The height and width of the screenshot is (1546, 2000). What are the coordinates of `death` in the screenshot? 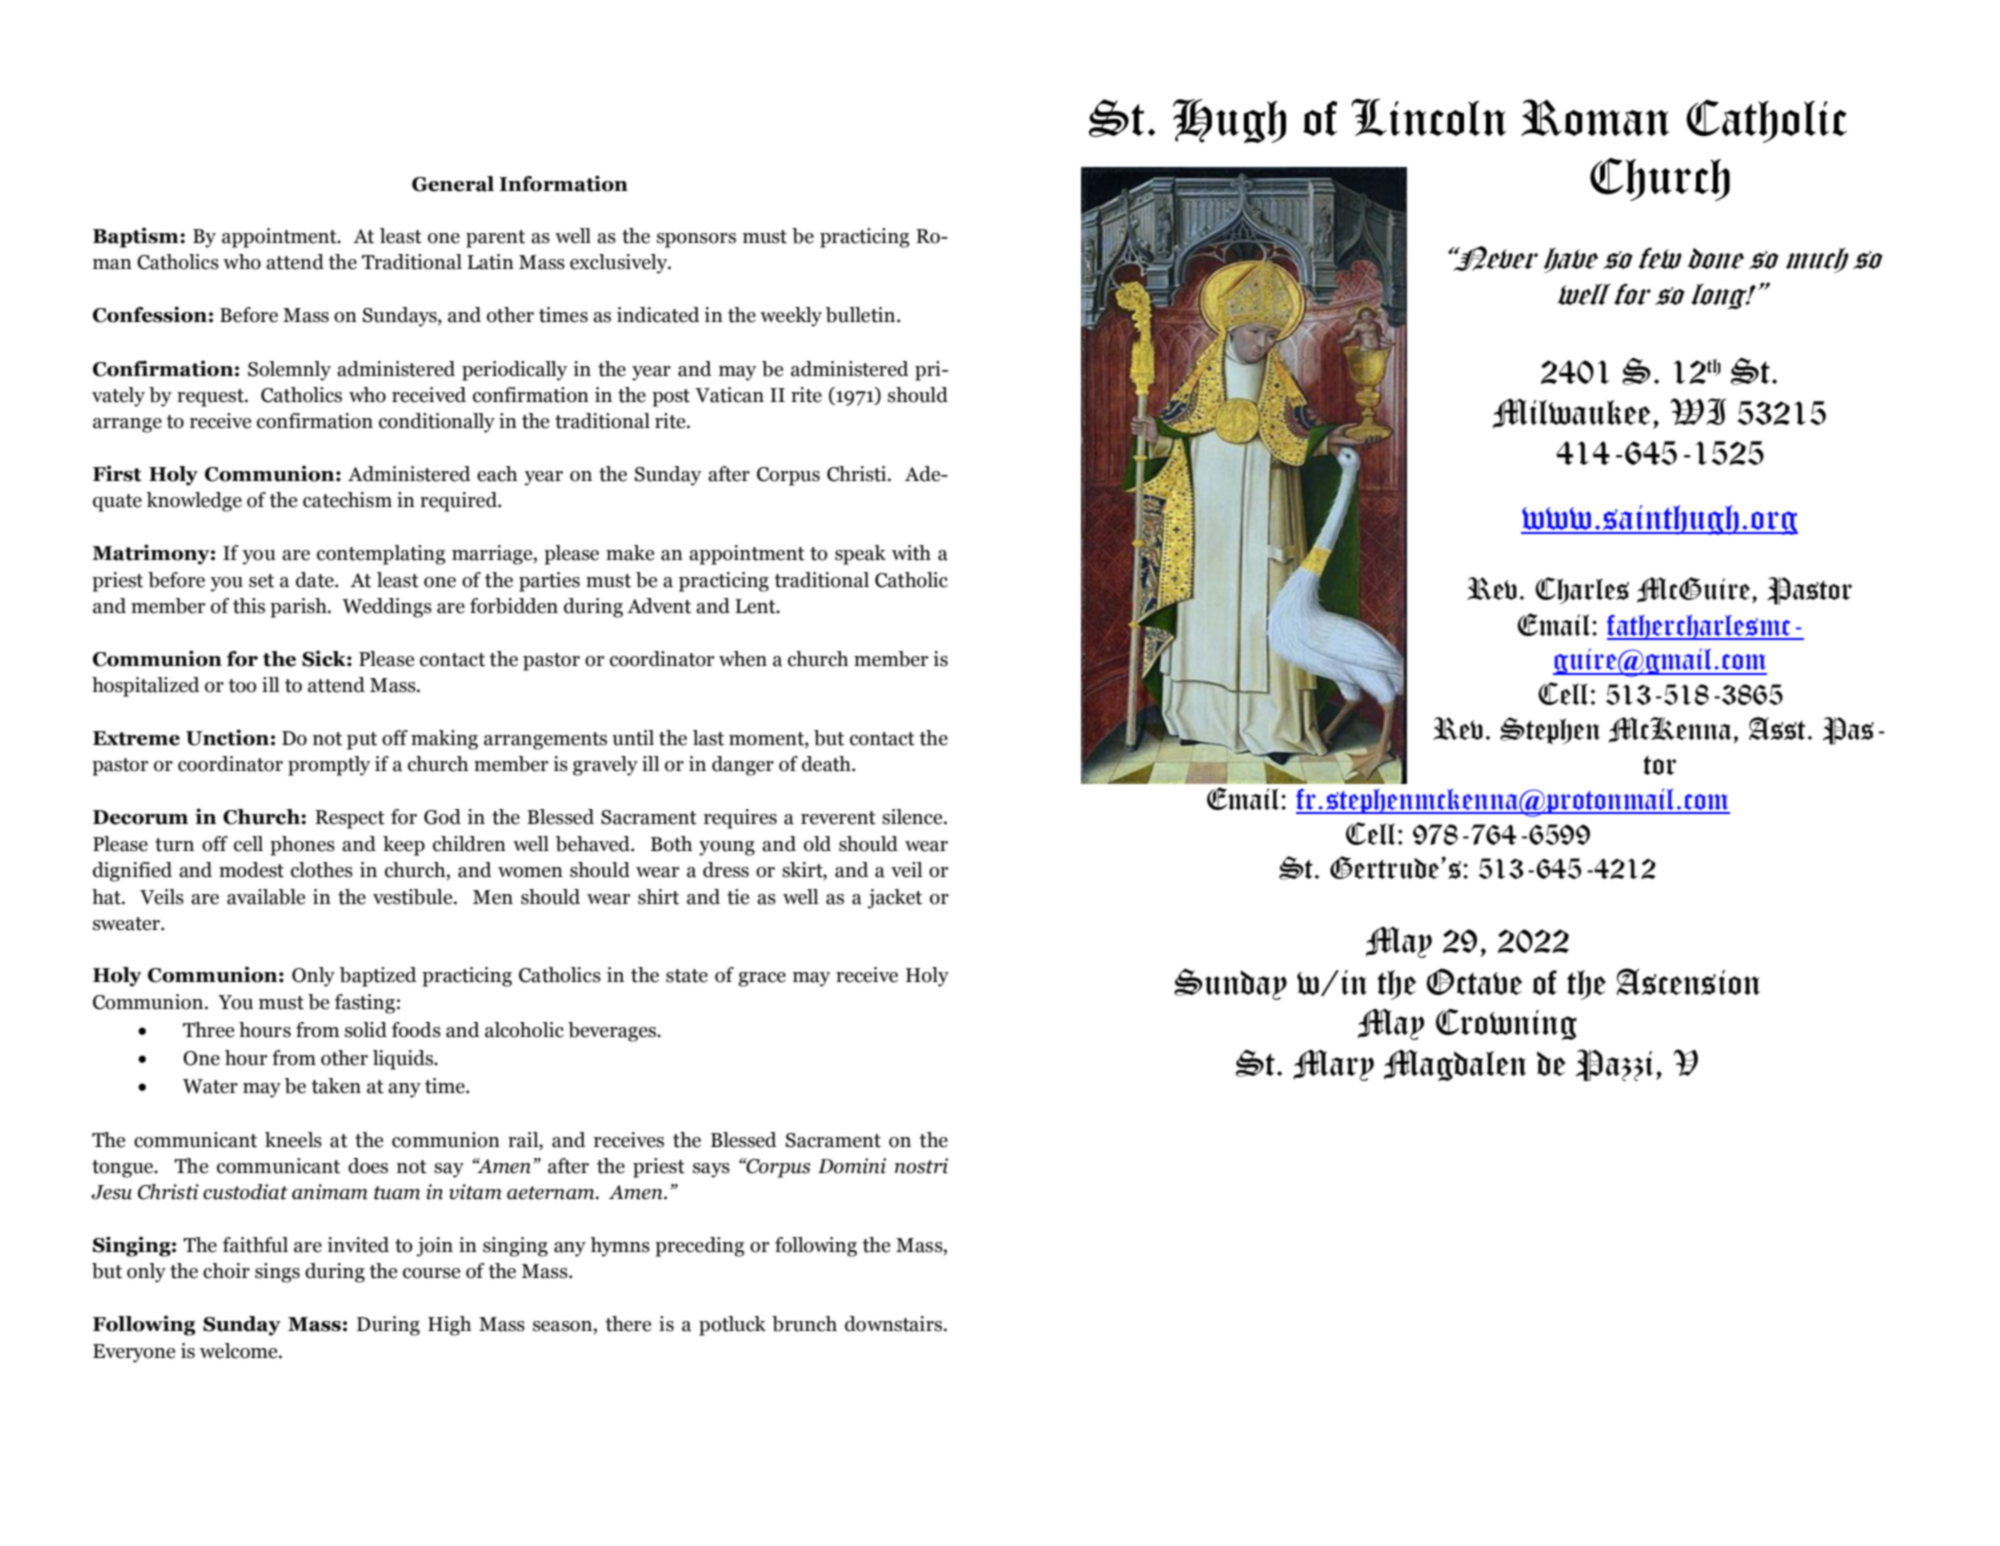 It's located at (827, 764).
